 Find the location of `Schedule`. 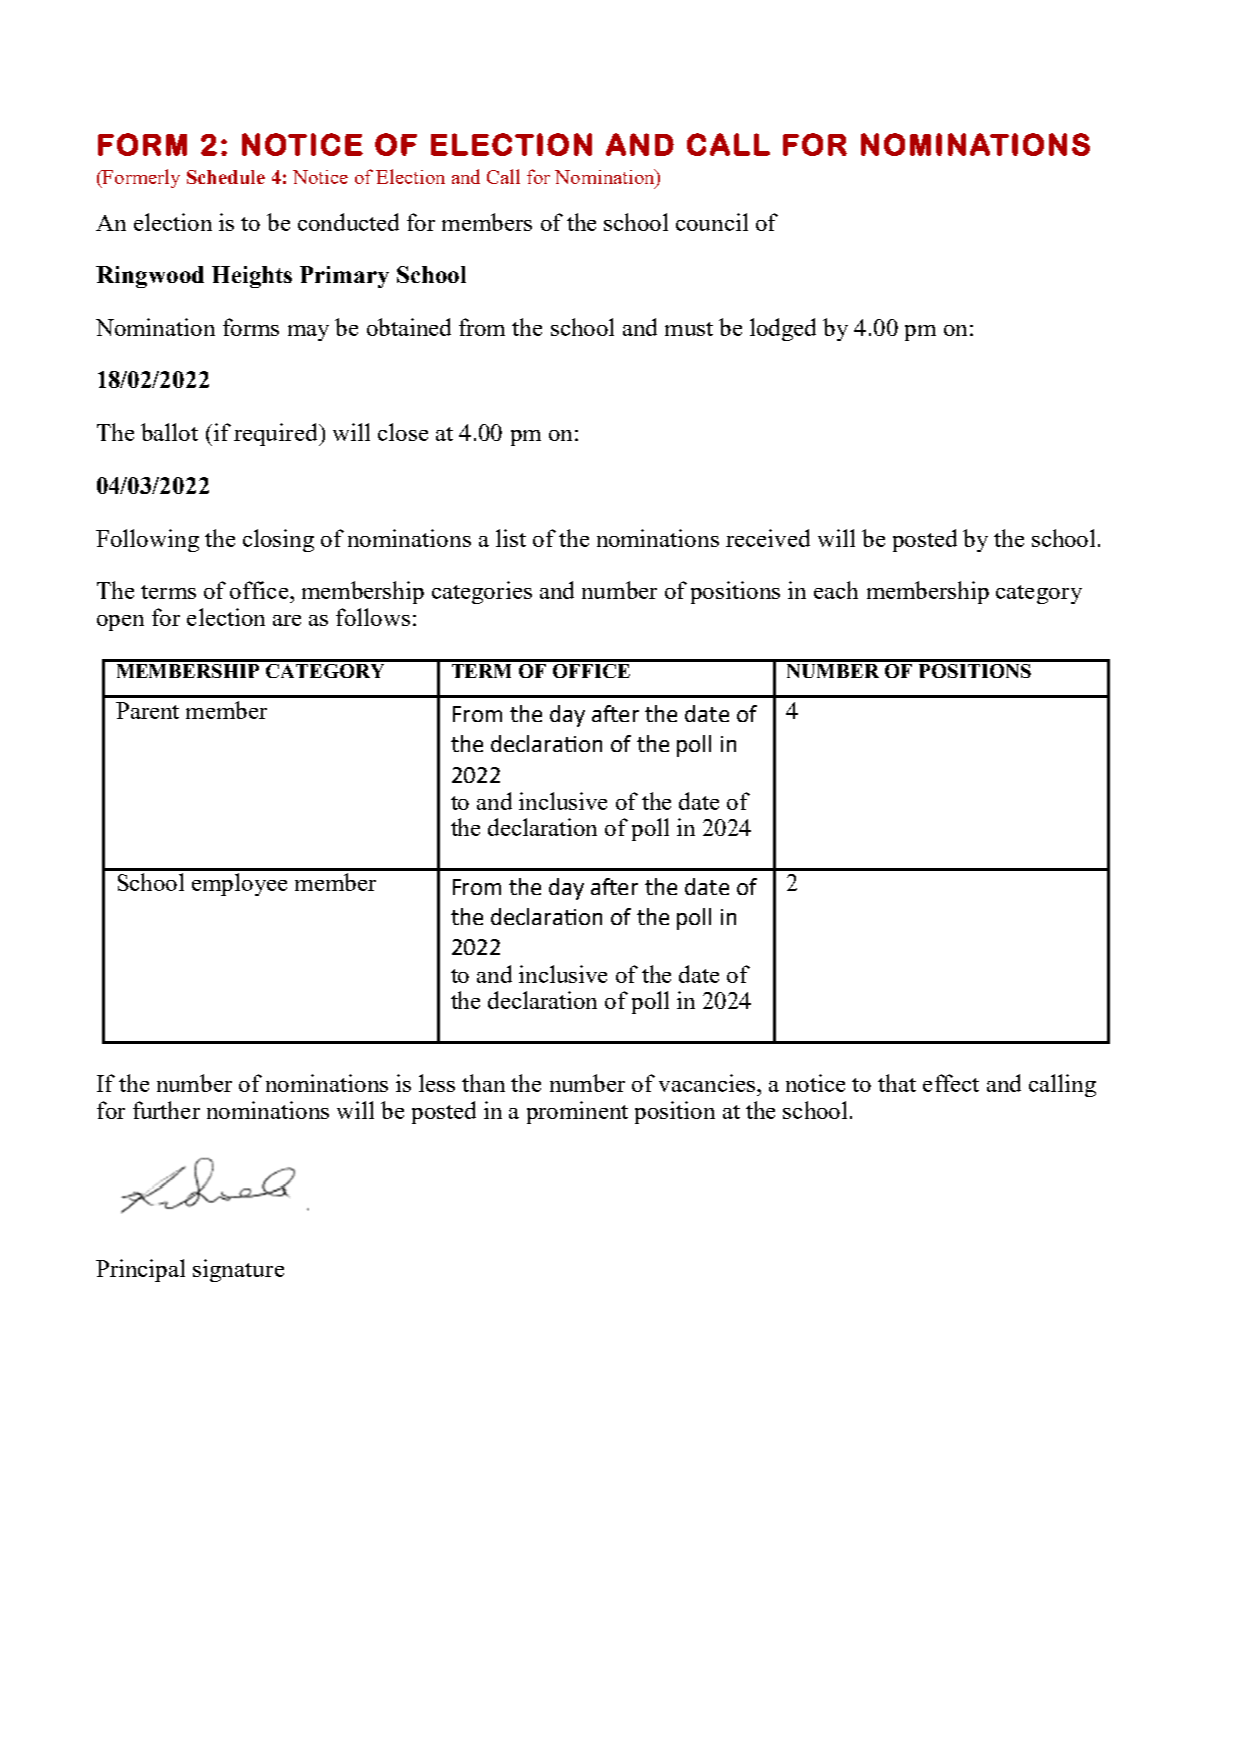

Schedule is located at coordinates (226, 177).
